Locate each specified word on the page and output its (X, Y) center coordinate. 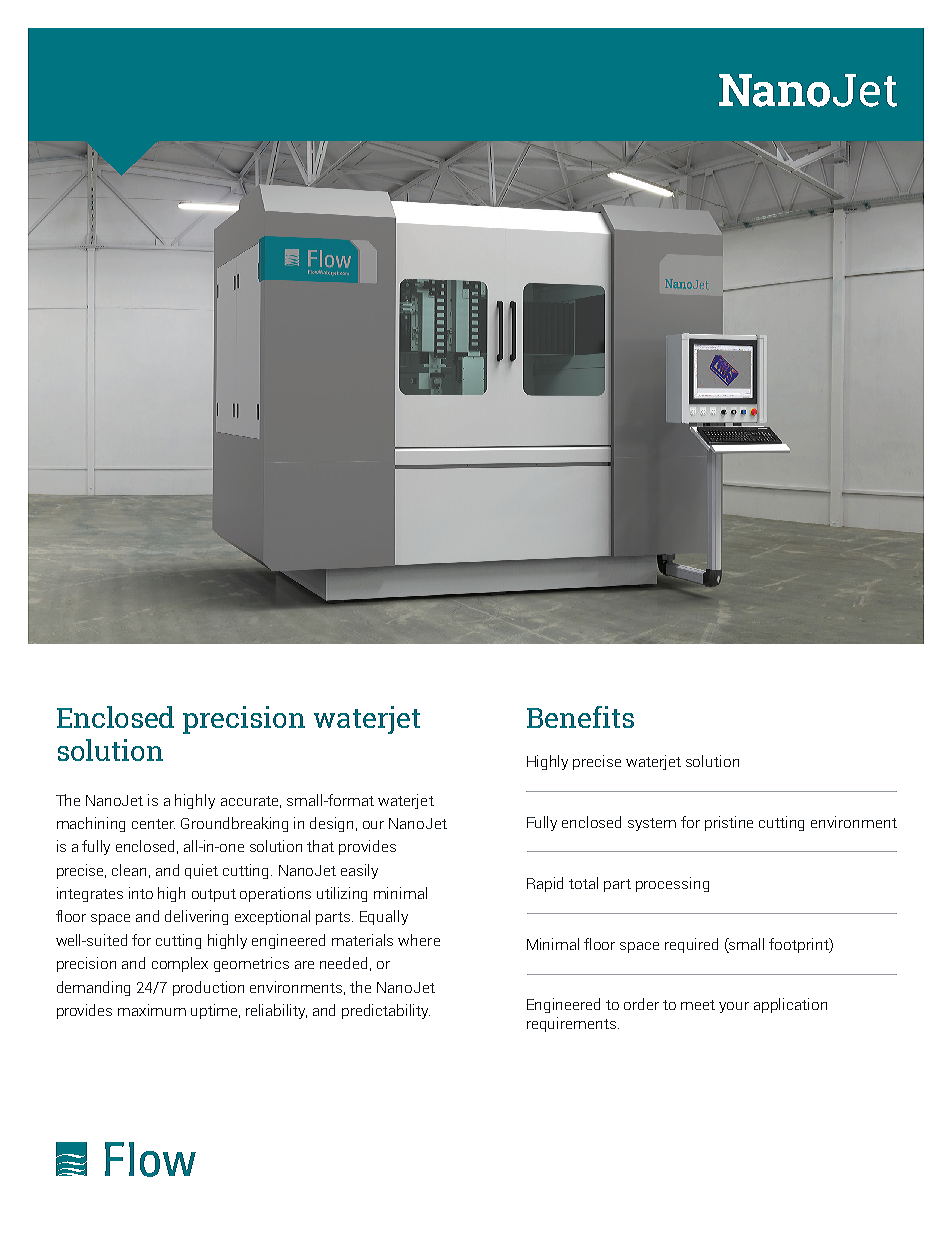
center (153, 824)
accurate (251, 802)
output (214, 895)
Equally (384, 917)
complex (180, 964)
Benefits (580, 717)
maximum (152, 1010)
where (419, 940)
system (652, 824)
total (583, 883)
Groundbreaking (234, 824)
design (333, 824)
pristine (729, 823)
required (691, 945)
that (320, 846)
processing (672, 884)
